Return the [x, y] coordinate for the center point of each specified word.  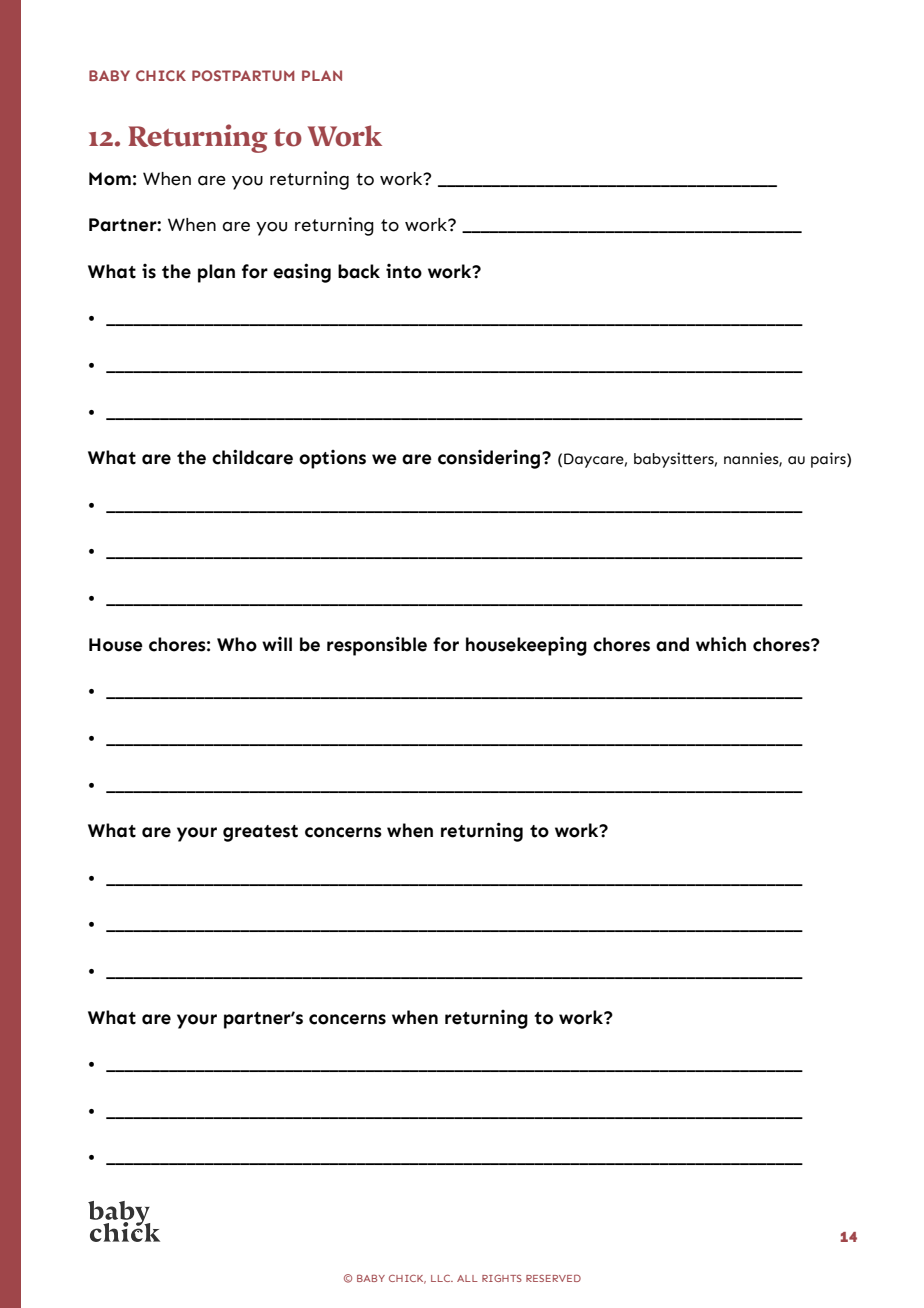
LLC [442, 1278]
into [404, 271]
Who [237, 644]
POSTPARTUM [243, 75]
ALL [467, 1278]
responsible [377, 646]
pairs [829, 460]
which [721, 644]
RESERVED [553, 1278]
